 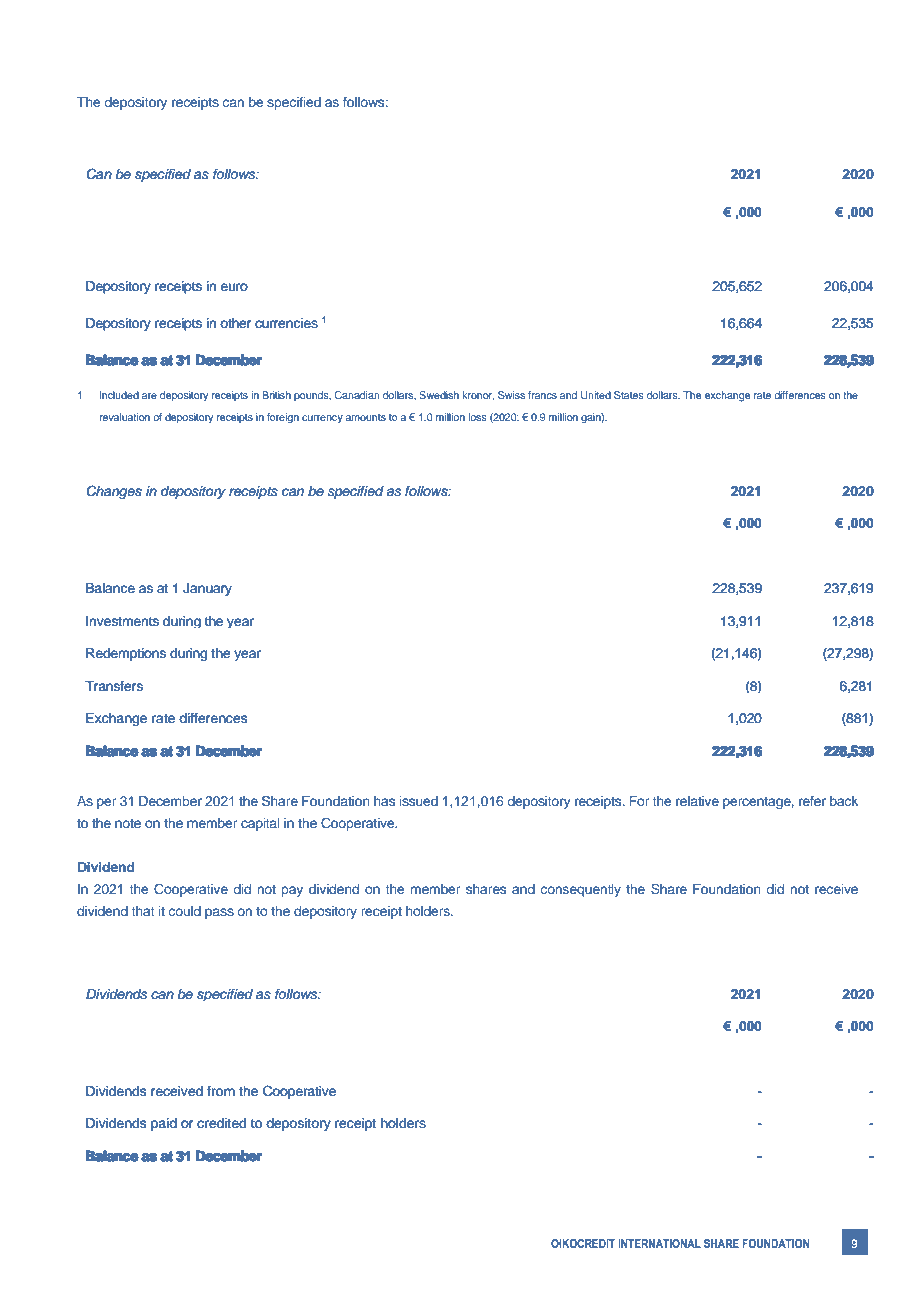 What do you see at coordinates (629, 395) in the screenshot?
I see `States` at bounding box center [629, 395].
